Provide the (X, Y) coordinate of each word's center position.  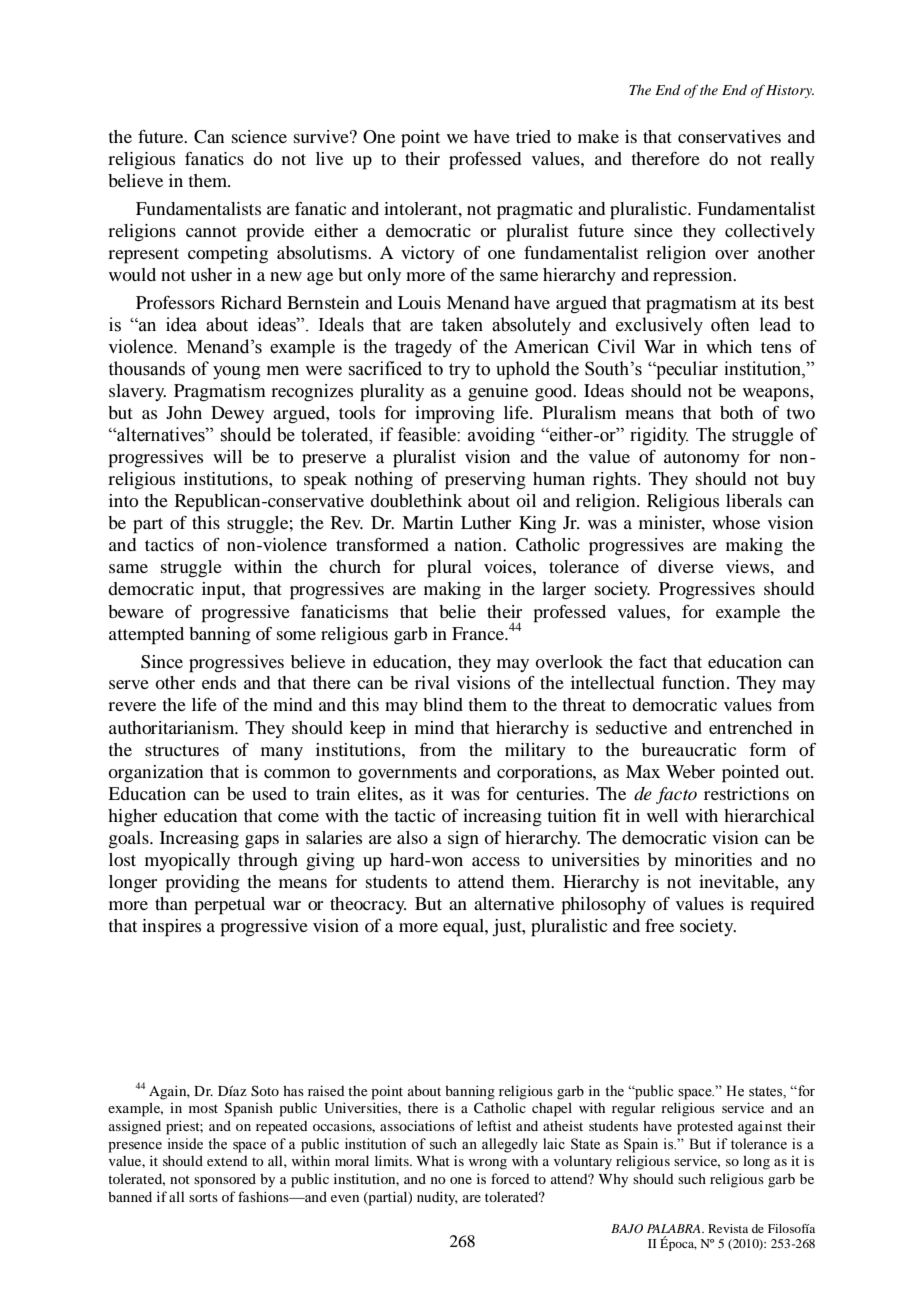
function (695, 682)
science (259, 136)
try (459, 371)
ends (219, 682)
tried (533, 136)
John (184, 412)
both (736, 412)
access (496, 861)
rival (432, 682)
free (659, 925)
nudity (437, 1198)
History (790, 91)
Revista (728, 1228)
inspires (171, 928)
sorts (203, 1197)
